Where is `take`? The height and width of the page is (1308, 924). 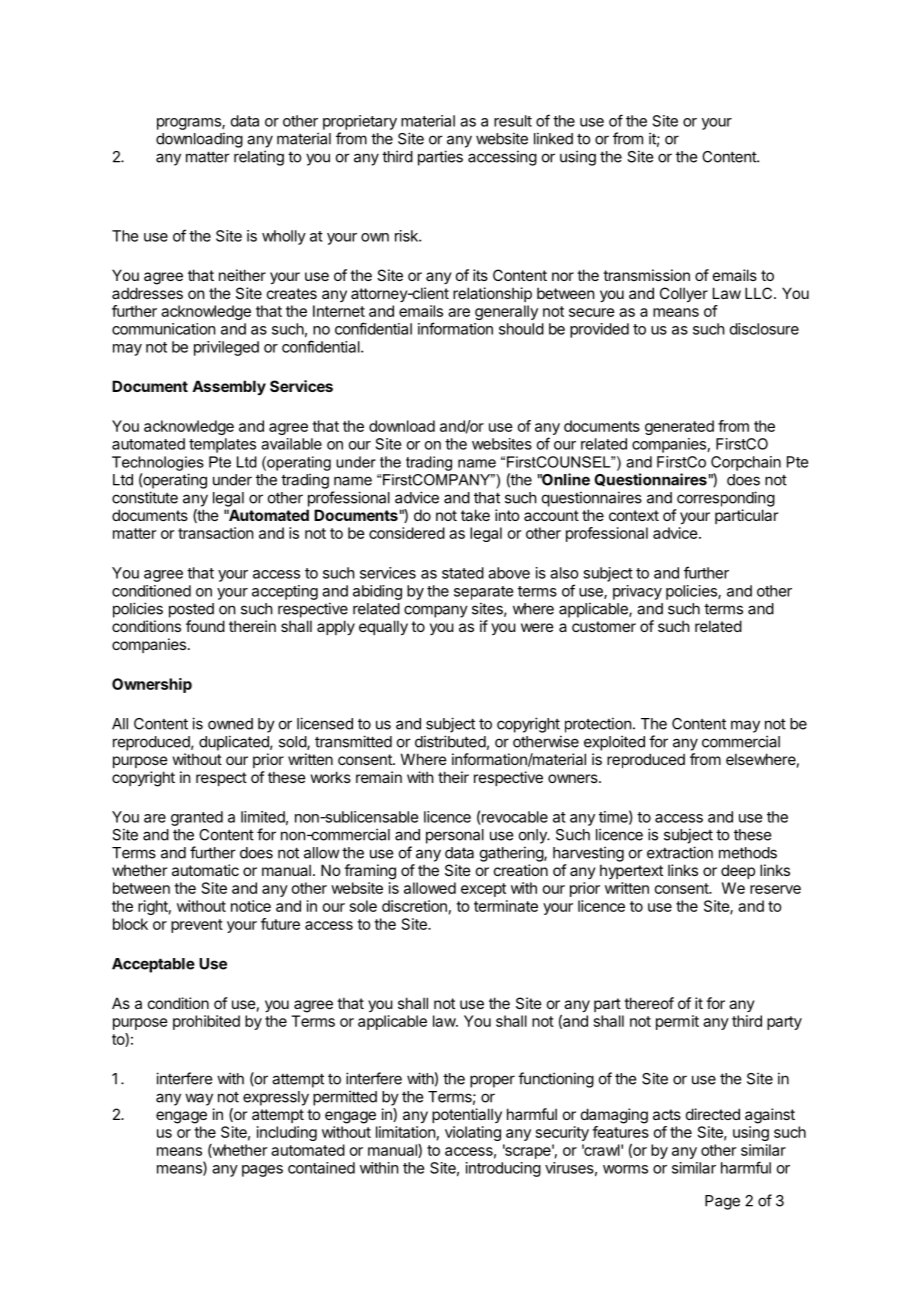
take is located at coordinates (475, 515).
